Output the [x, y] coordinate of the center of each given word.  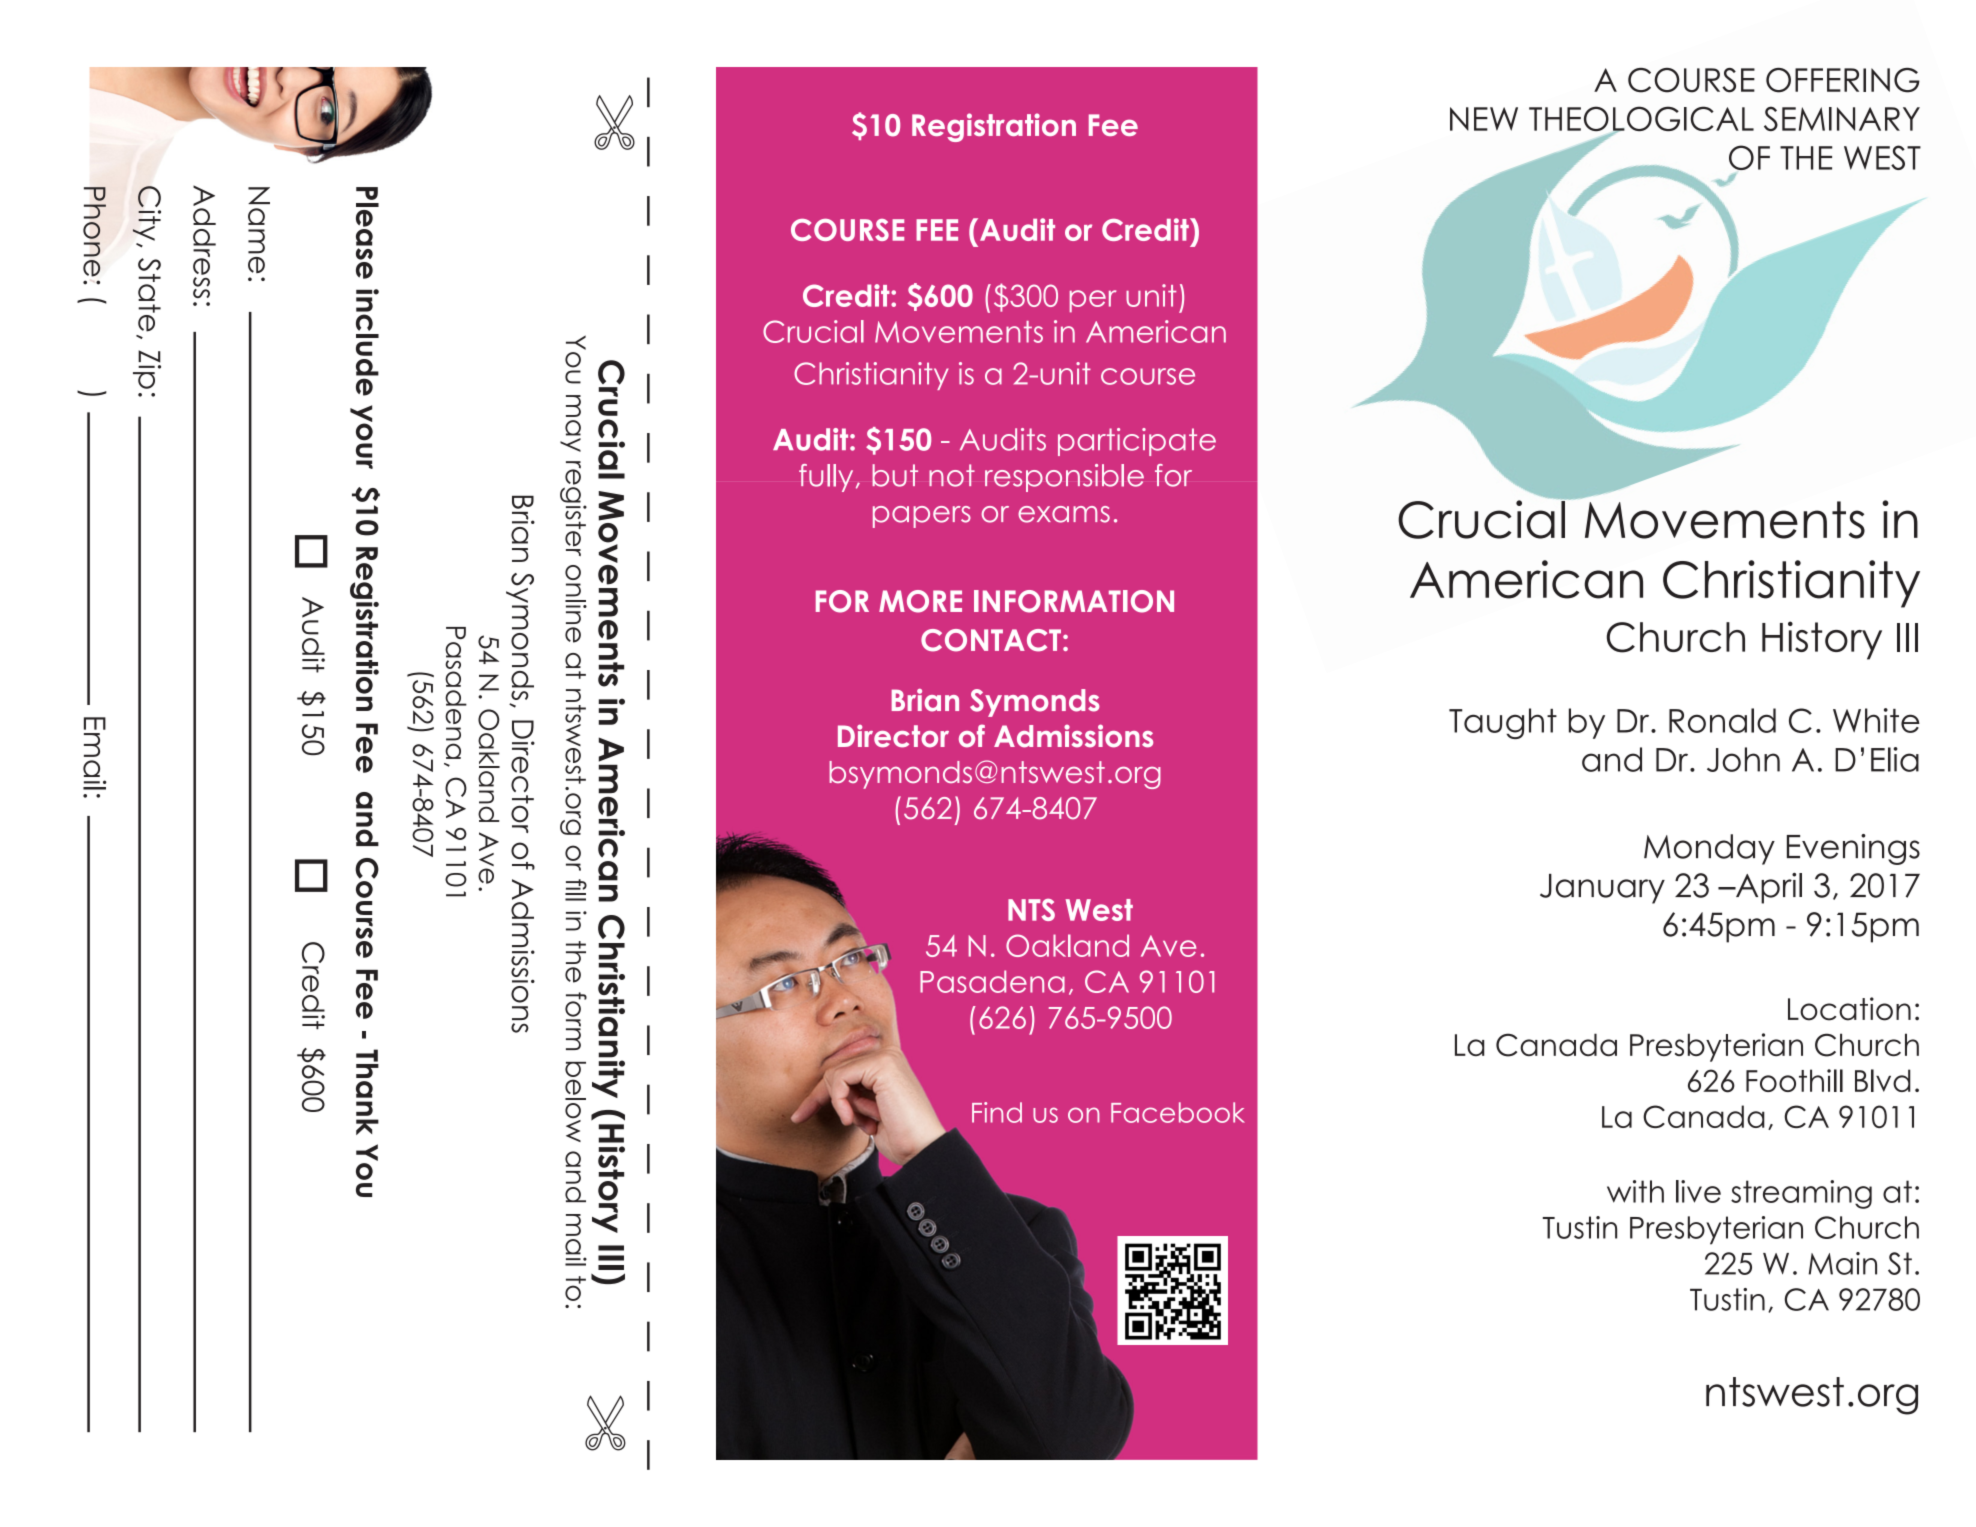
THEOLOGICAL [1641, 120]
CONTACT [991, 640]
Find [997, 1112]
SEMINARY [1842, 118]
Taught [1503, 723]
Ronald [1722, 720]
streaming [1801, 1194]
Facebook [1178, 1112]
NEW [1484, 119]
